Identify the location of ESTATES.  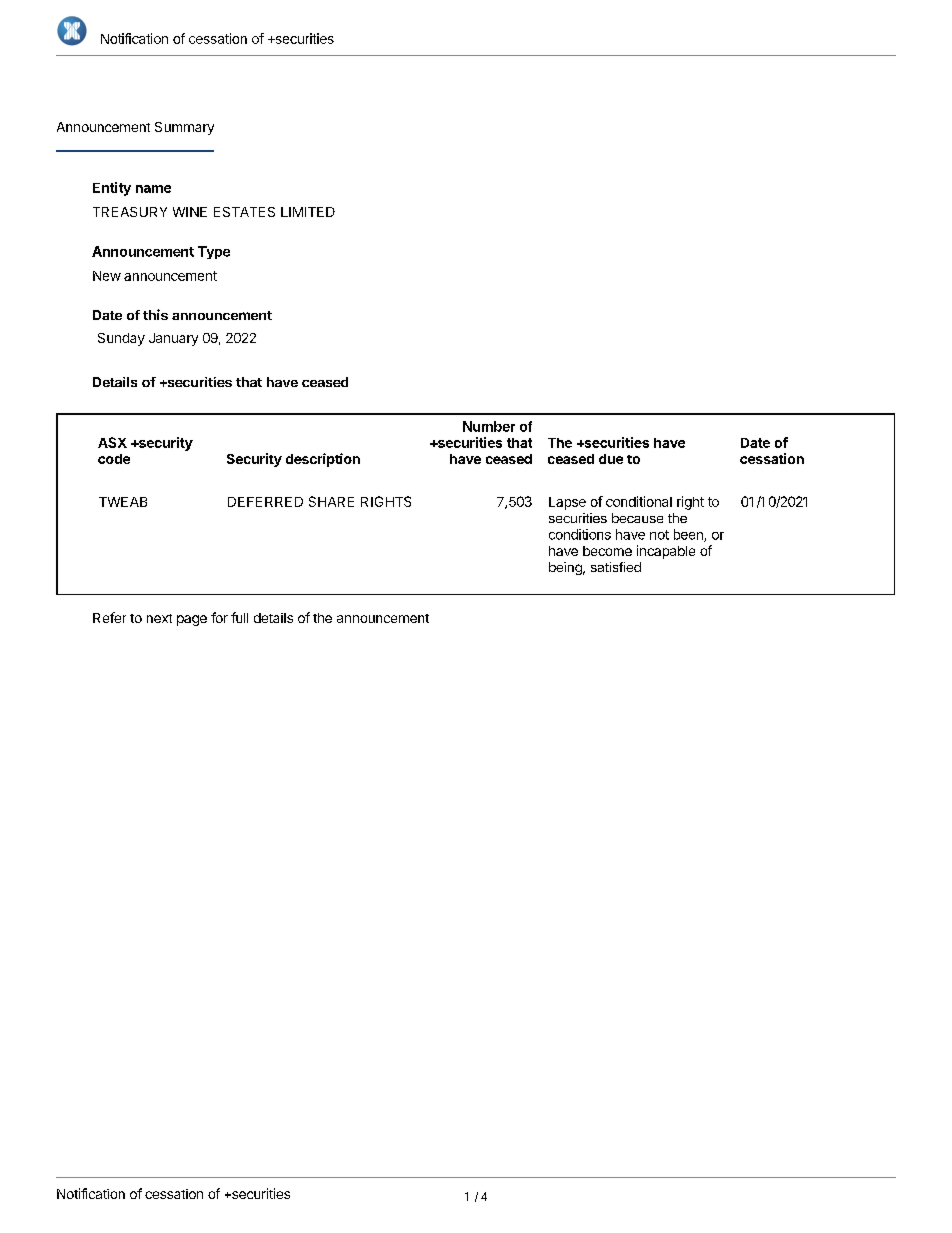
(244, 212).
